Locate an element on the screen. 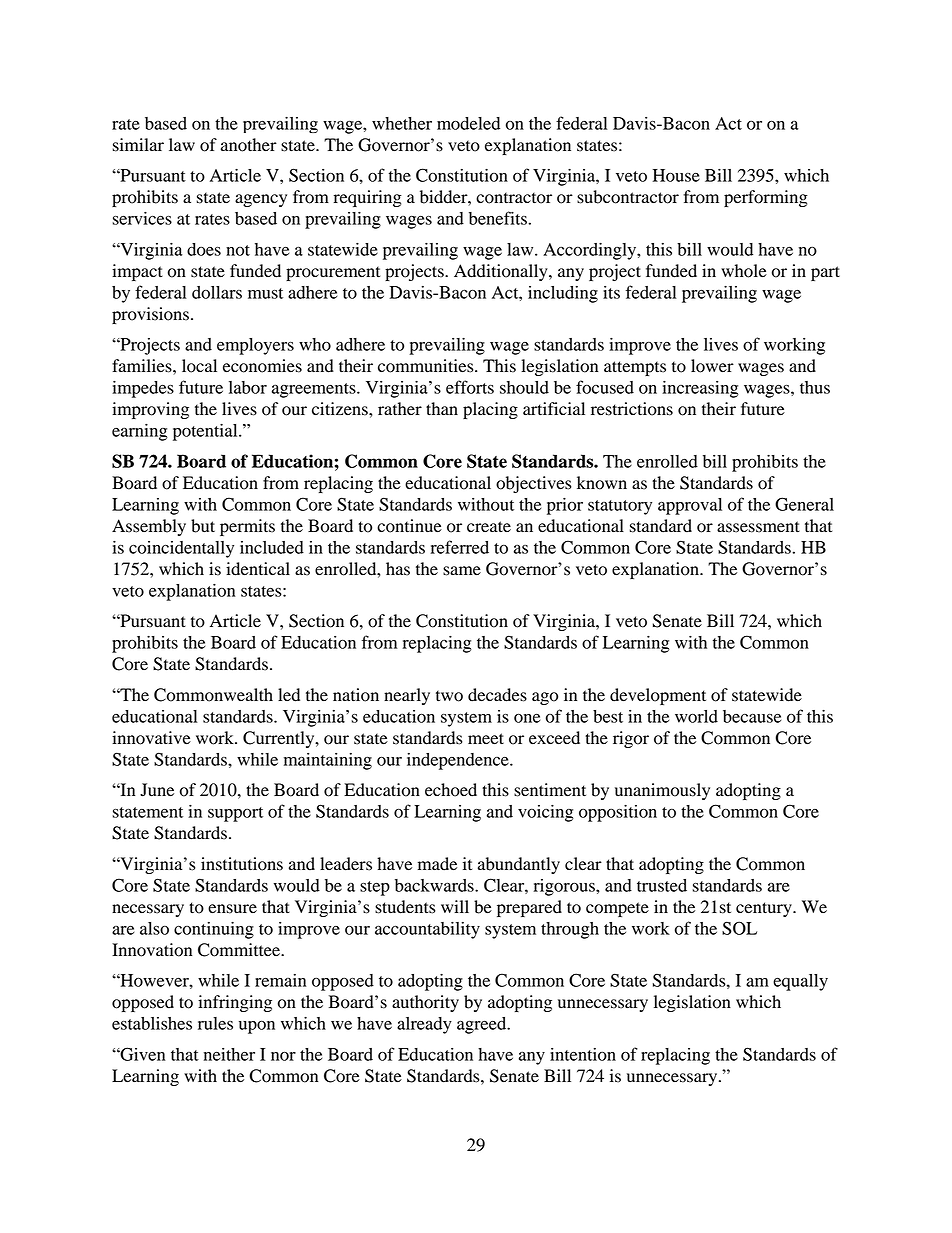  another is located at coordinates (249, 145).
